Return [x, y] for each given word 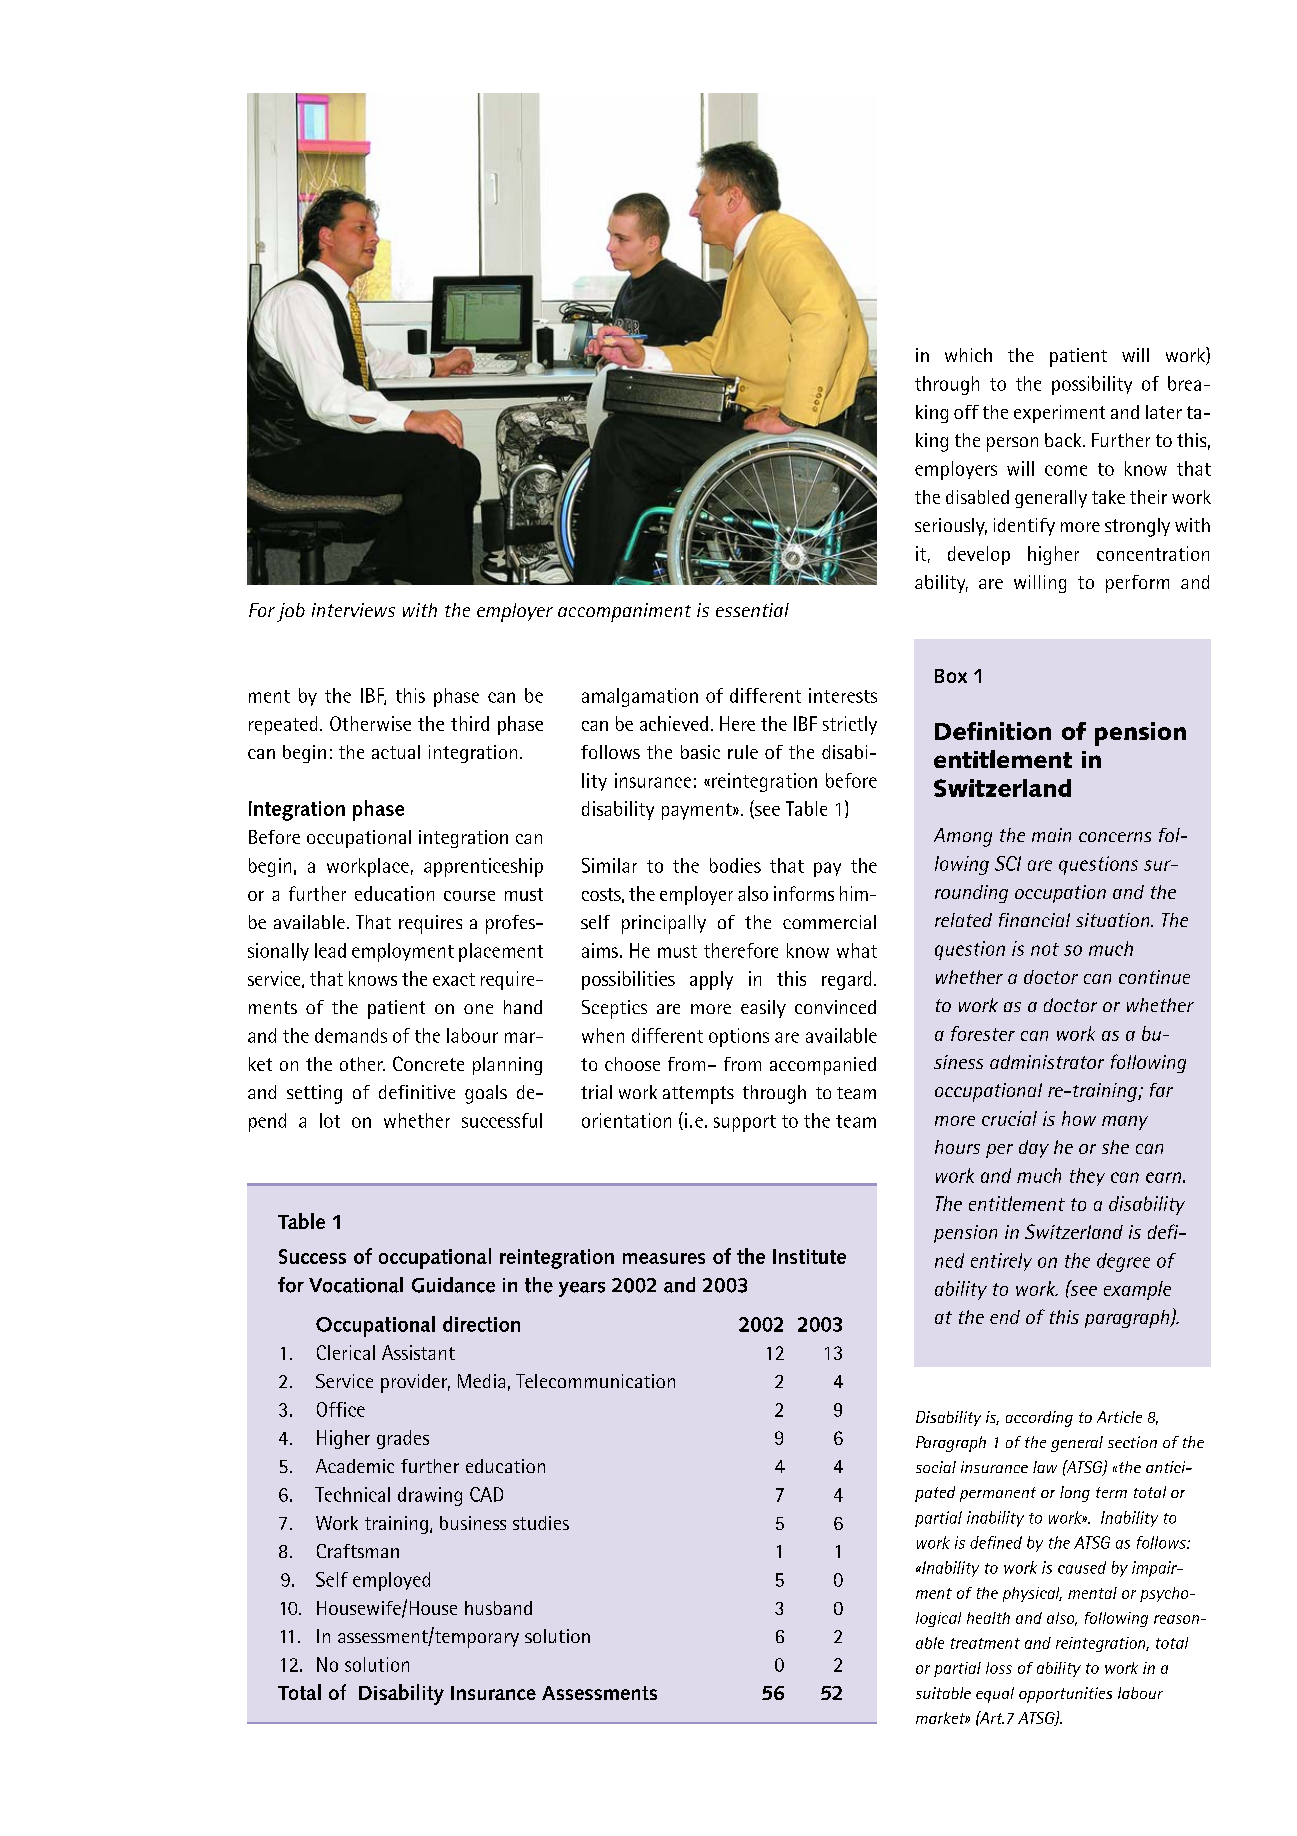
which [968, 355]
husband [498, 1608]
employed [391, 1581]
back [1064, 440]
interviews [353, 610]
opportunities [1065, 1695]
